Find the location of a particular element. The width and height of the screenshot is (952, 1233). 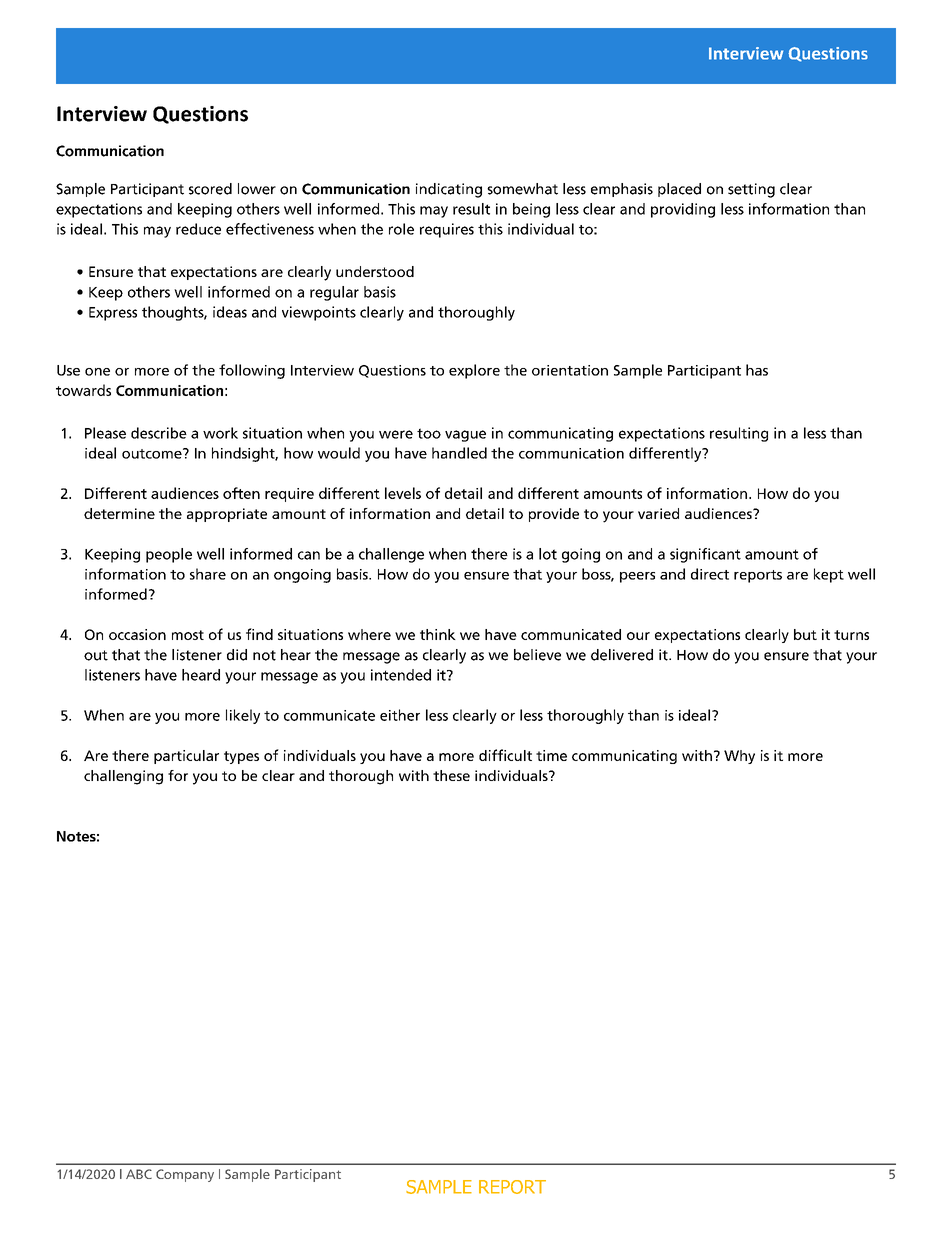

challenging is located at coordinates (123, 777).
